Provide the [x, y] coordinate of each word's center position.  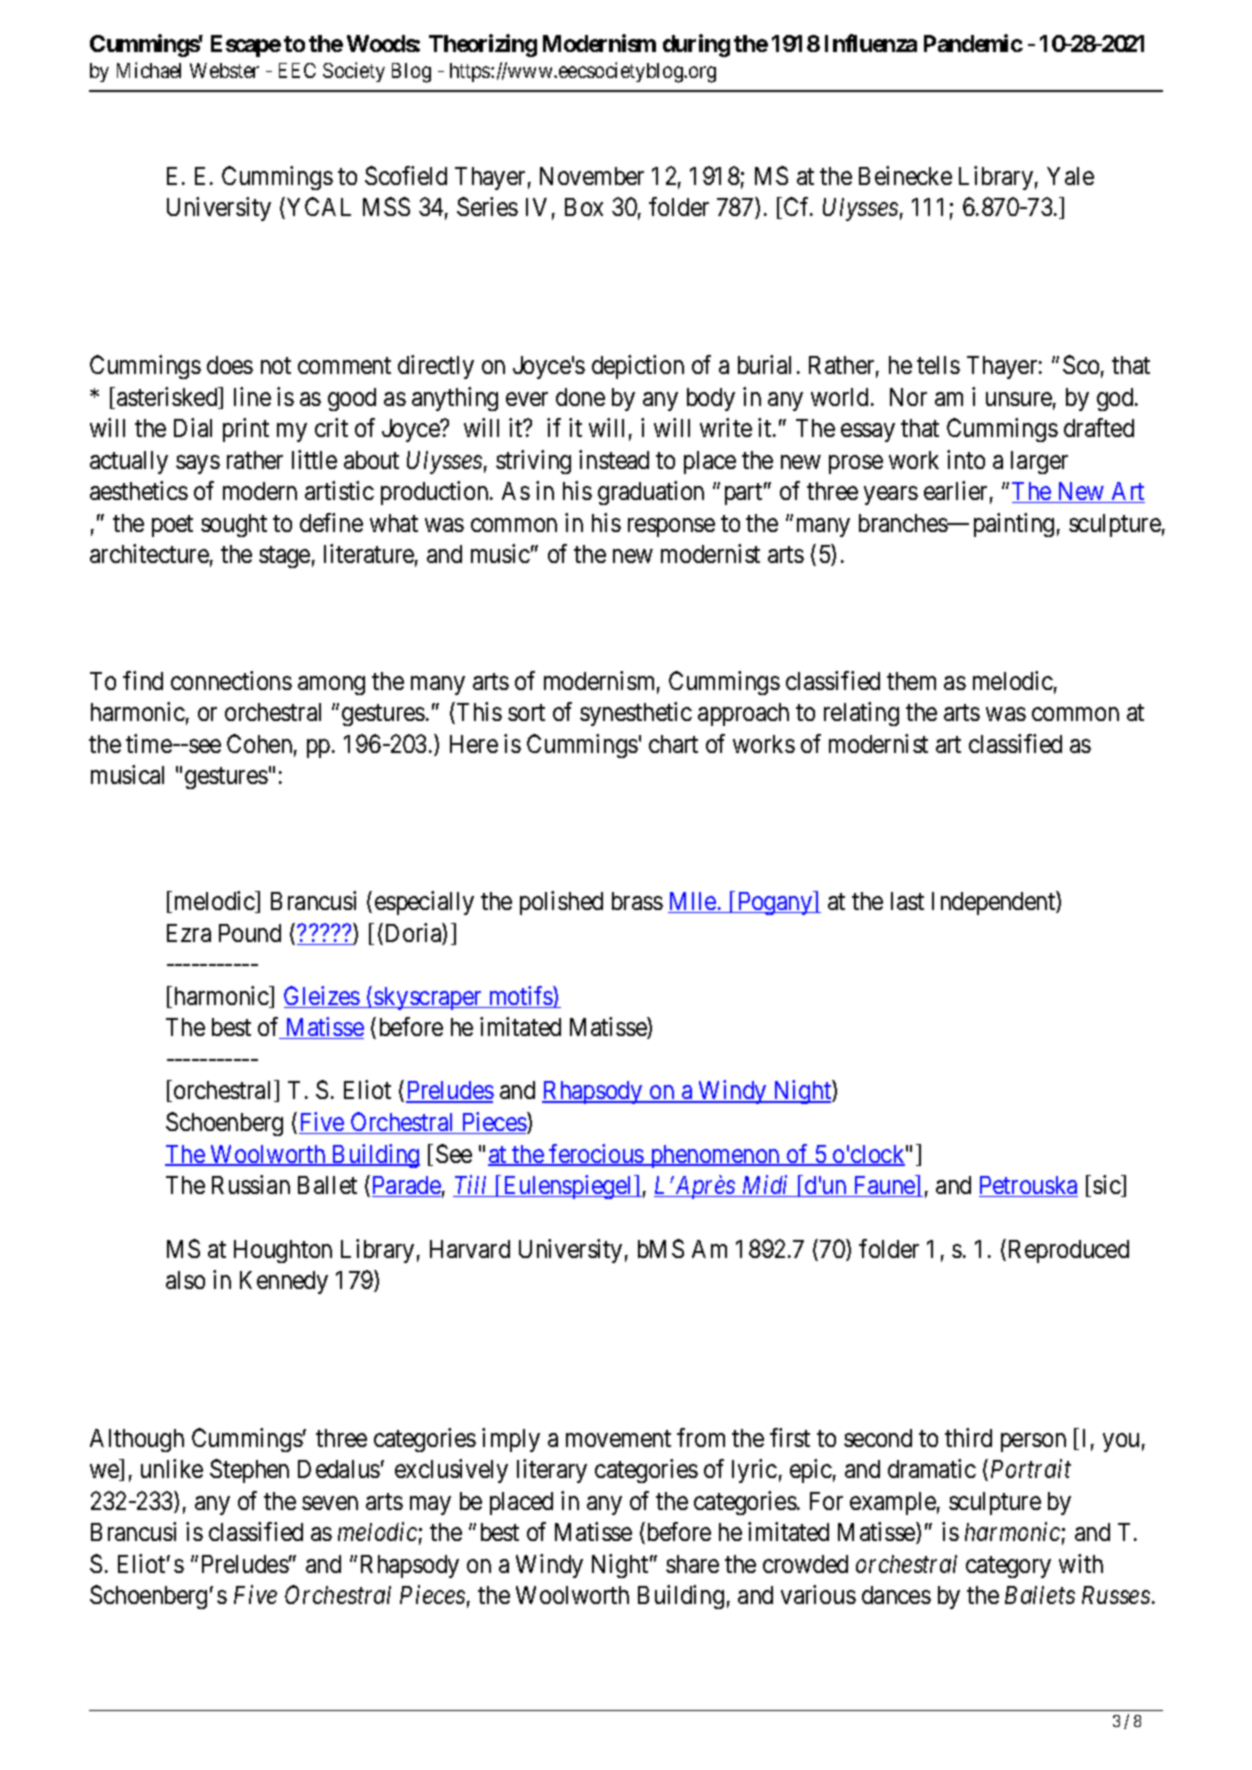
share [692, 1564]
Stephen [249, 1471]
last [907, 901]
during [696, 45]
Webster [224, 70]
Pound [250, 933]
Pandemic [973, 43]
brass [637, 901]
